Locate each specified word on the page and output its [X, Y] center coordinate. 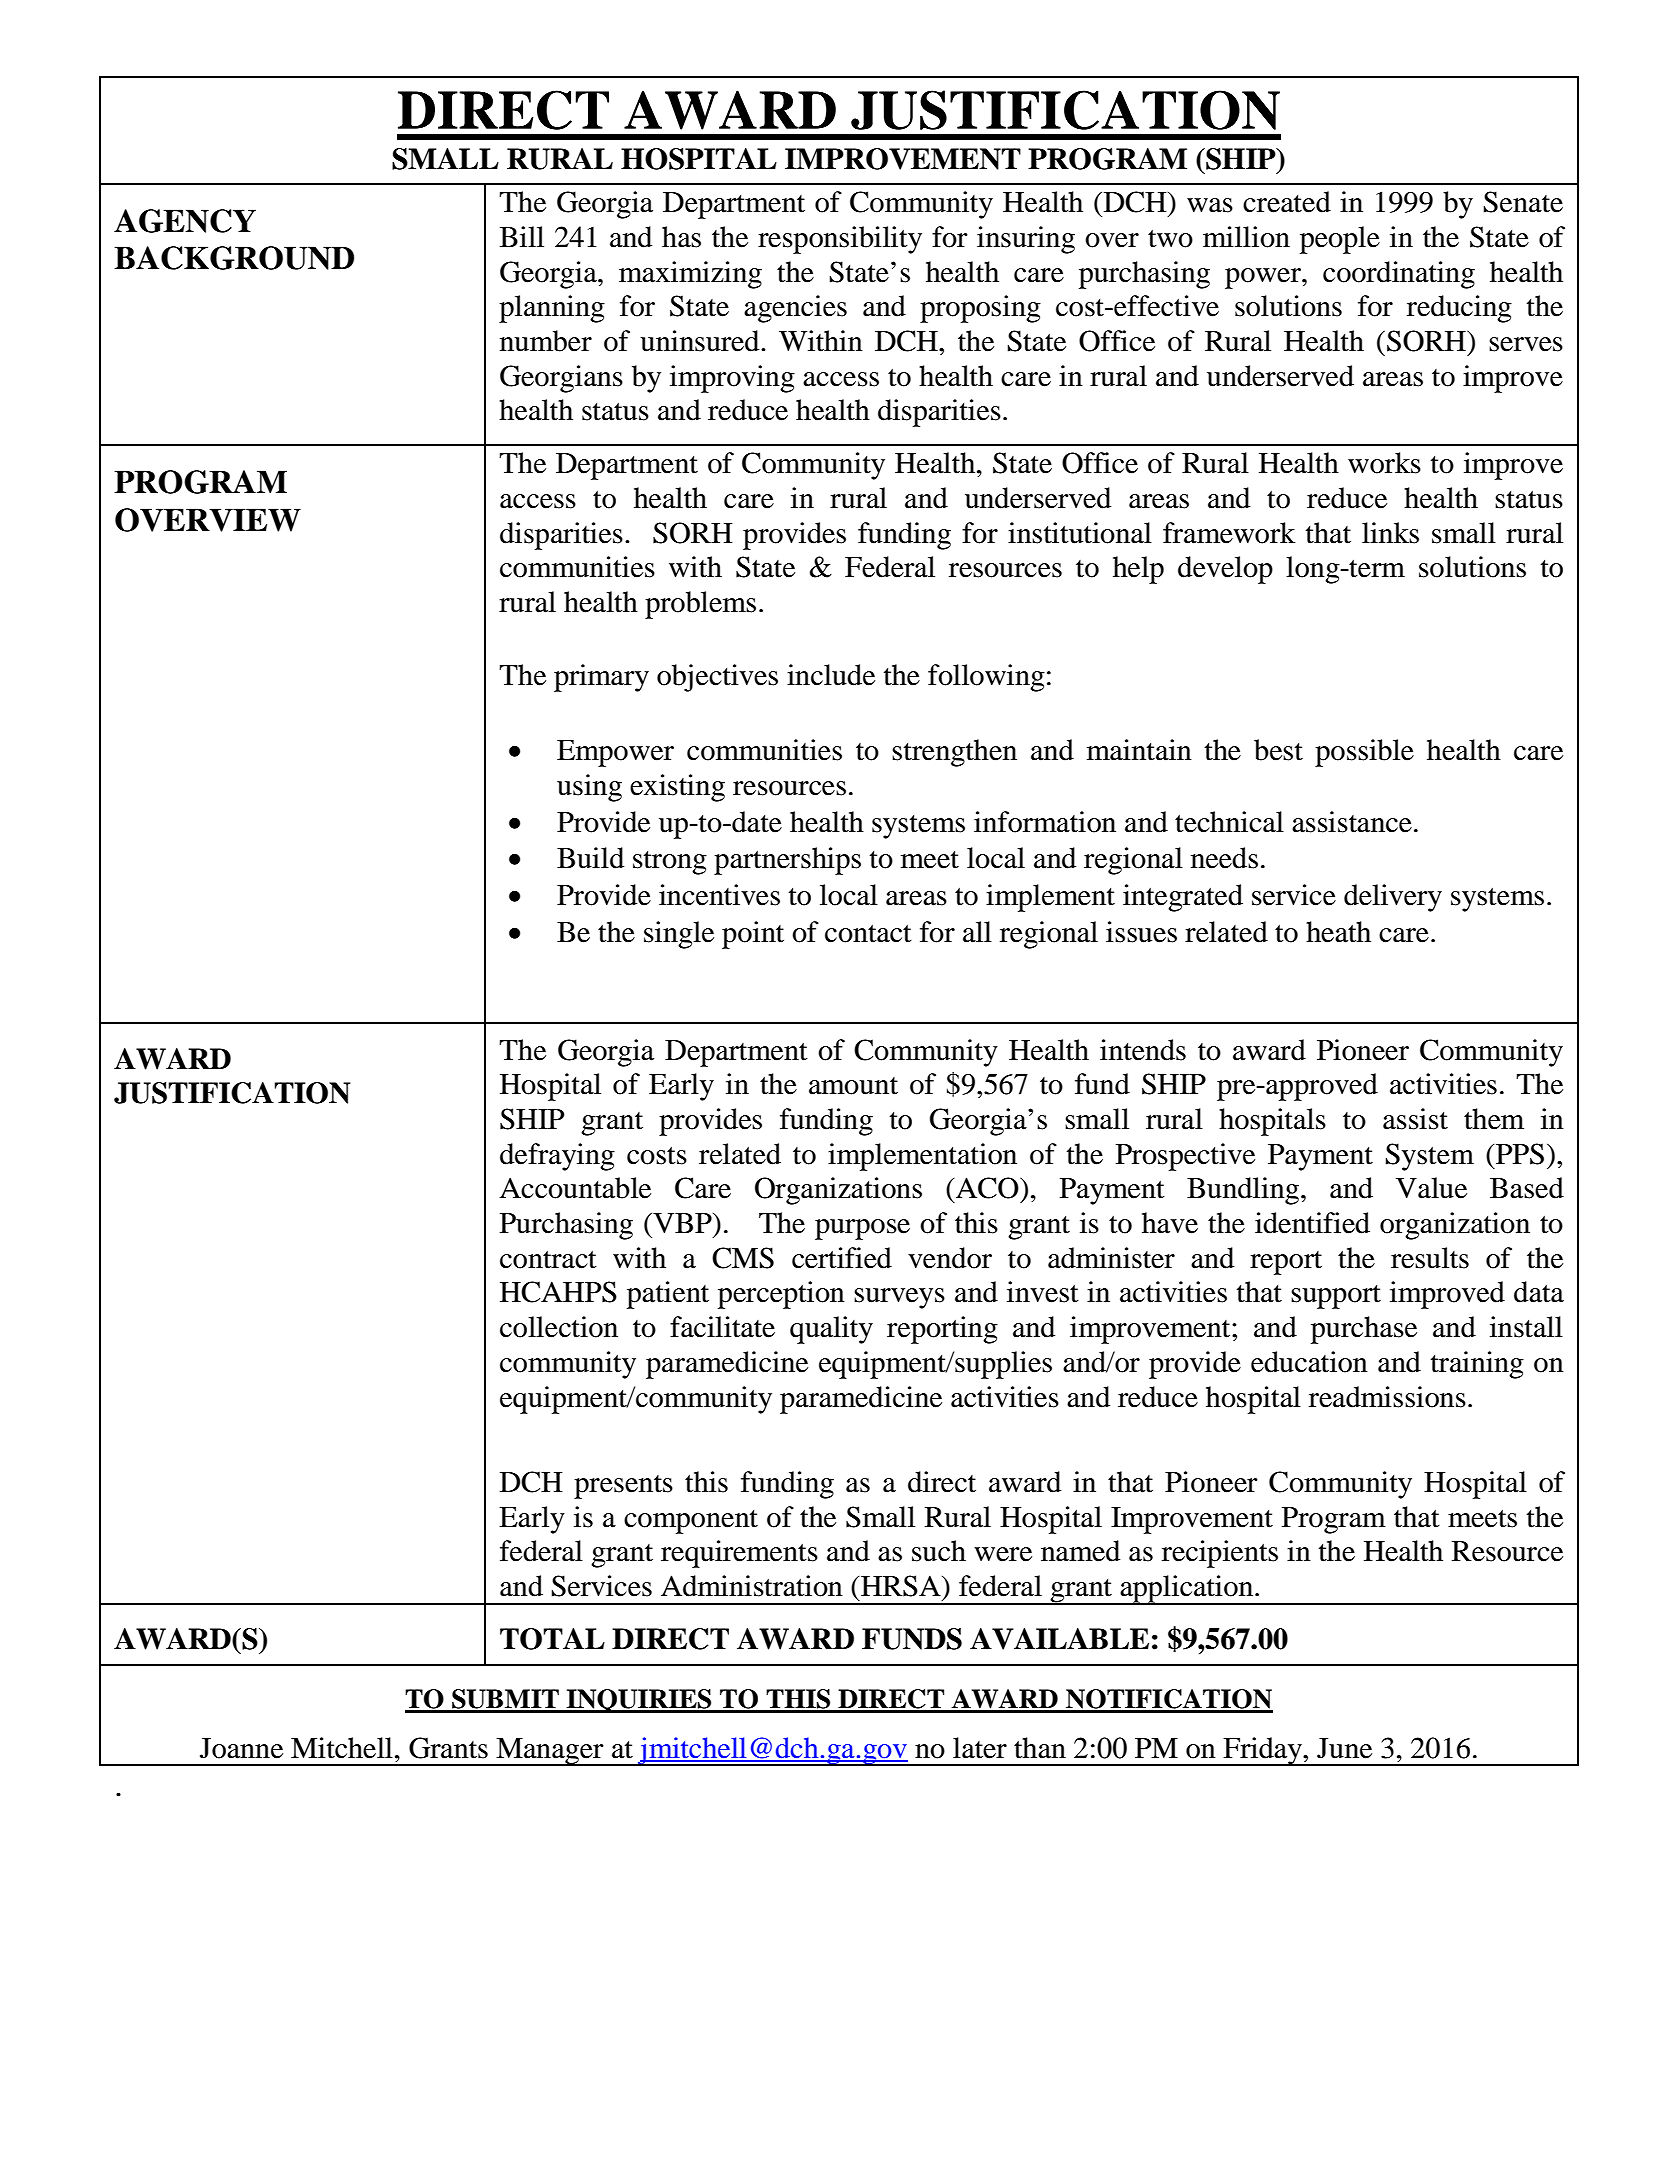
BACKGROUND [234, 258]
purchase [1364, 1330]
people [1340, 240]
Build [590, 858]
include [831, 675]
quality [831, 1330]
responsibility [840, 240]
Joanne [241, 1748]
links [1390, 533]
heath [1338, 932]
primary [601, 678]
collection [559, 1327]
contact [868, 934]
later [980, 1748]
